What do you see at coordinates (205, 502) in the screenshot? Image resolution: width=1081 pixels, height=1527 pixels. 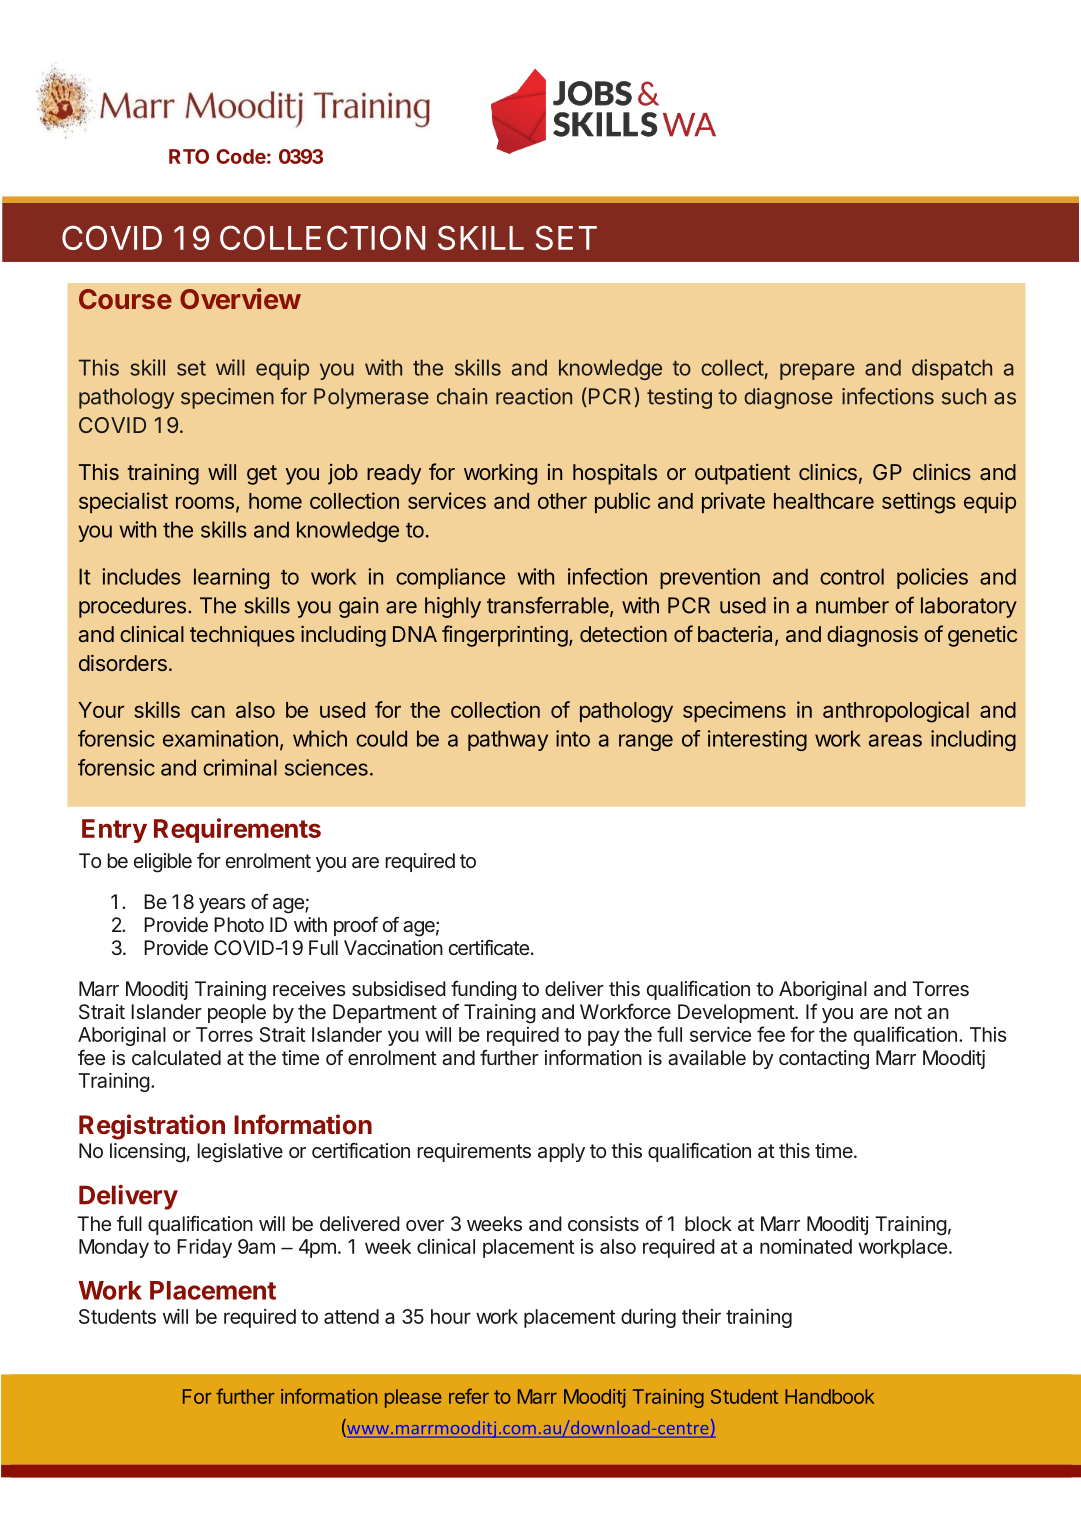 I see `rooms` at bounding box center [205, 502].
